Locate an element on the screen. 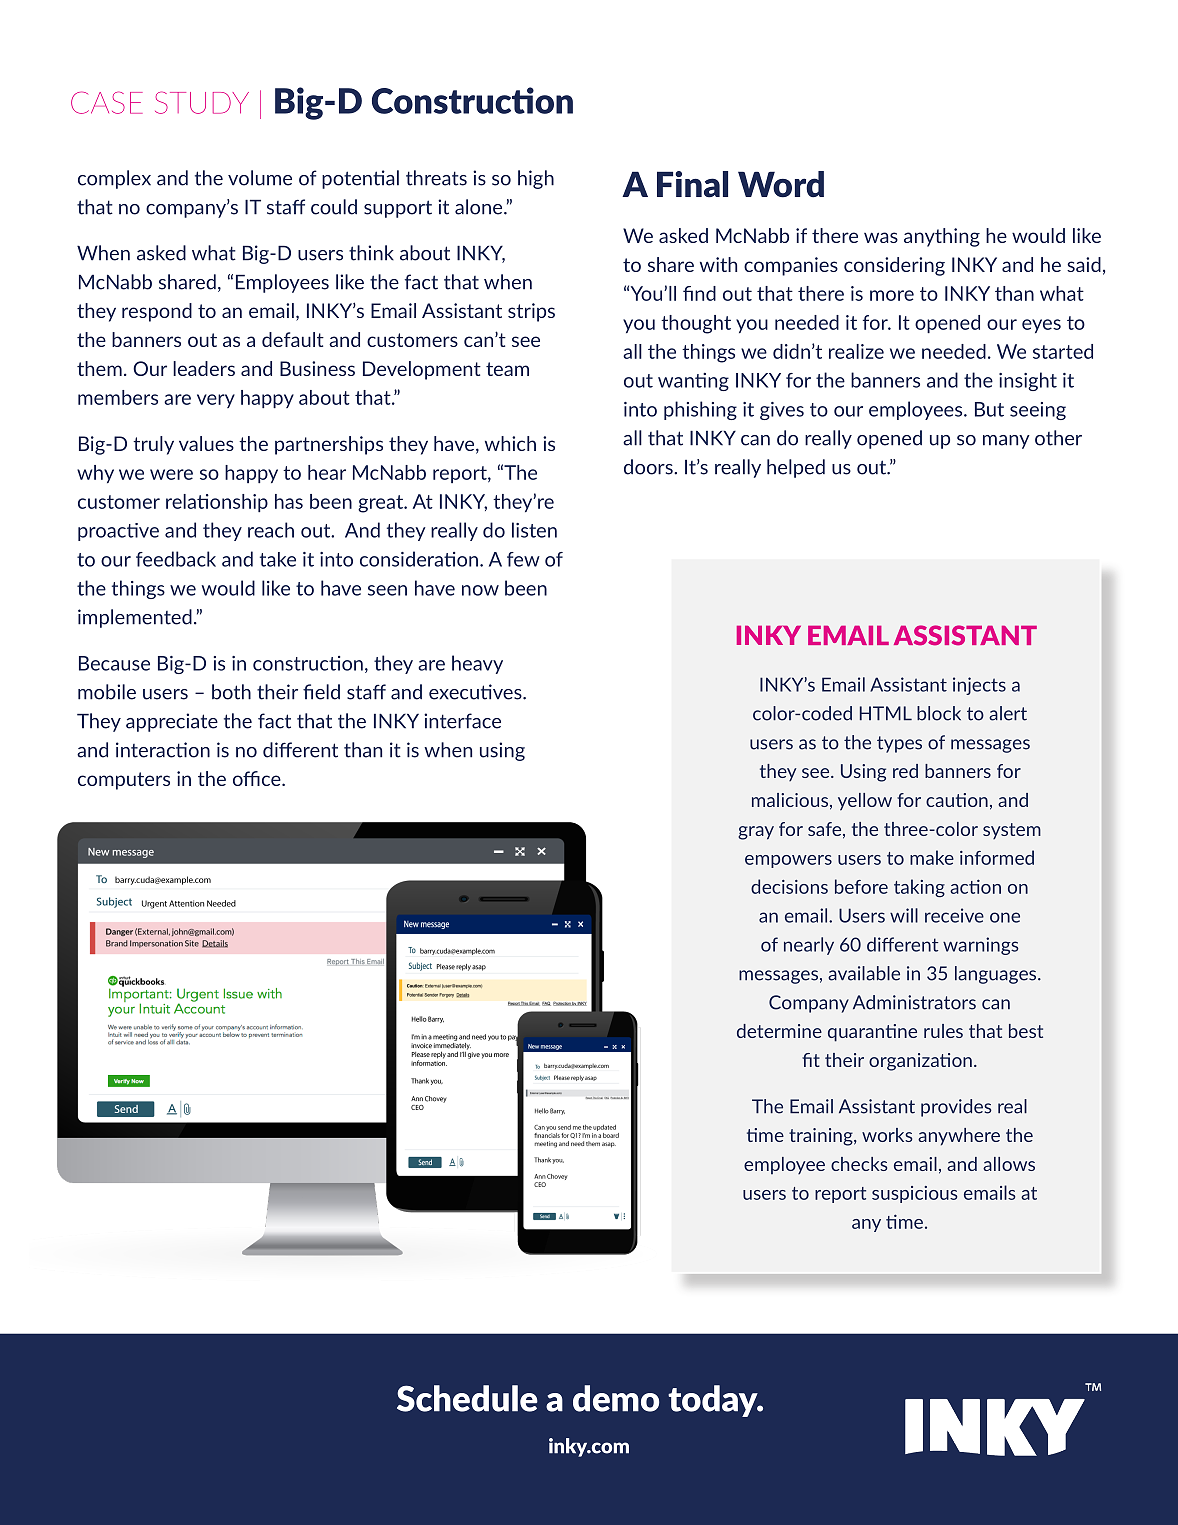 This screenshot has width=1178, height=1525. Schedule is located at coordinates (467, 1398).
